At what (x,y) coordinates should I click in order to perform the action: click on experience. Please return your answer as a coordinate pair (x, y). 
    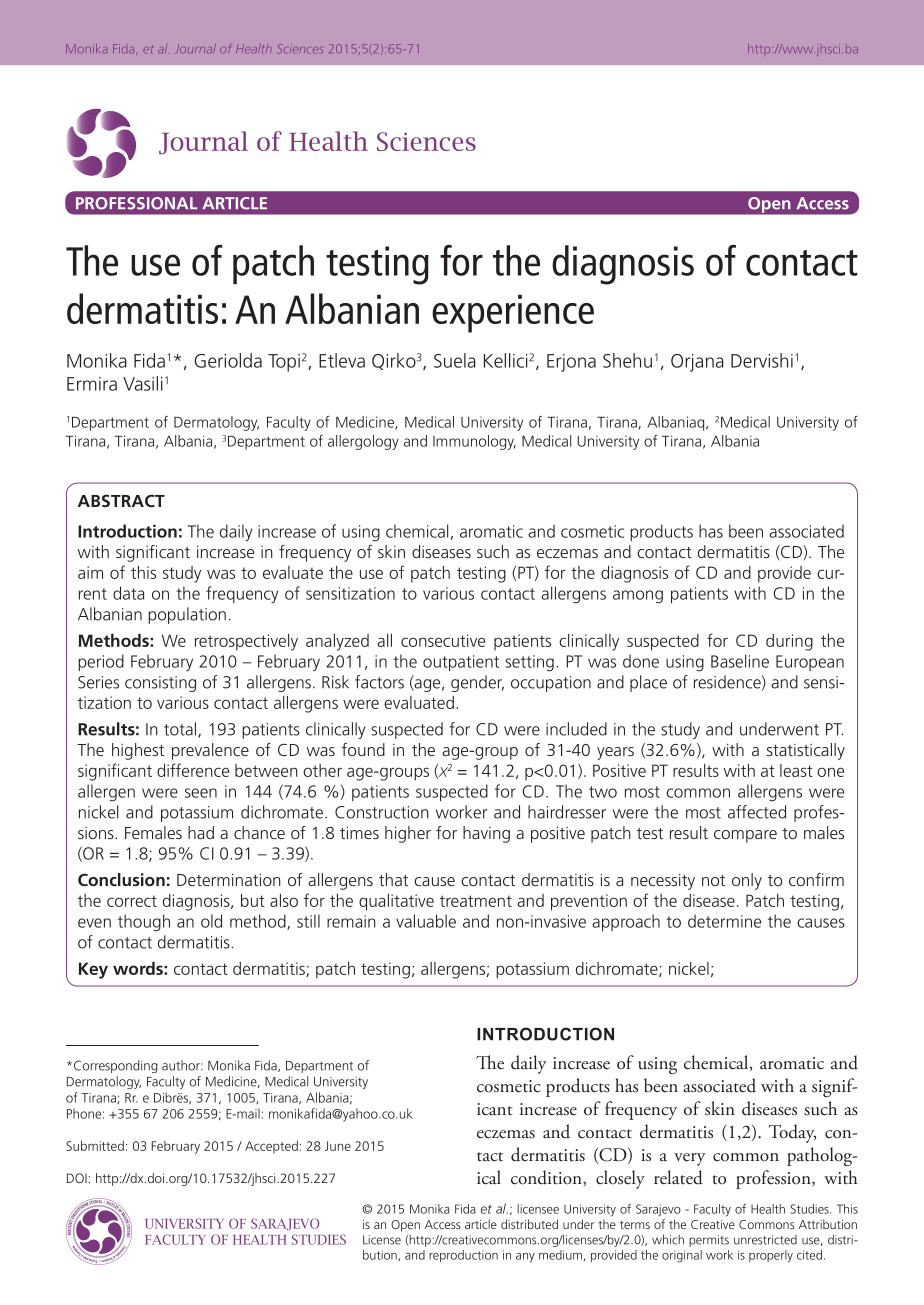
    Looking at the image, I should click on (513, 313).
